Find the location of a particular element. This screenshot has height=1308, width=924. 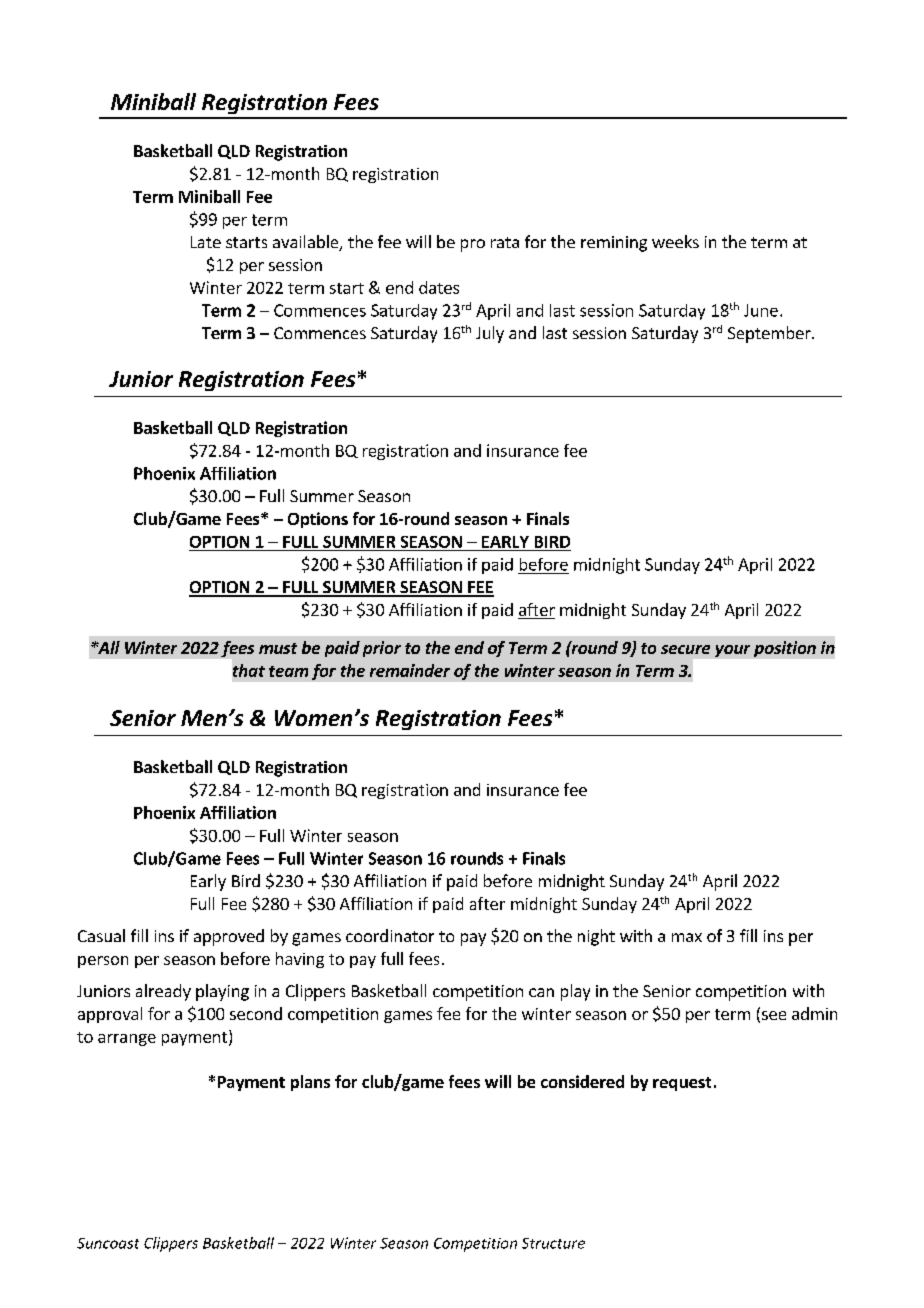

Late is located at coordinates (206, 242).
